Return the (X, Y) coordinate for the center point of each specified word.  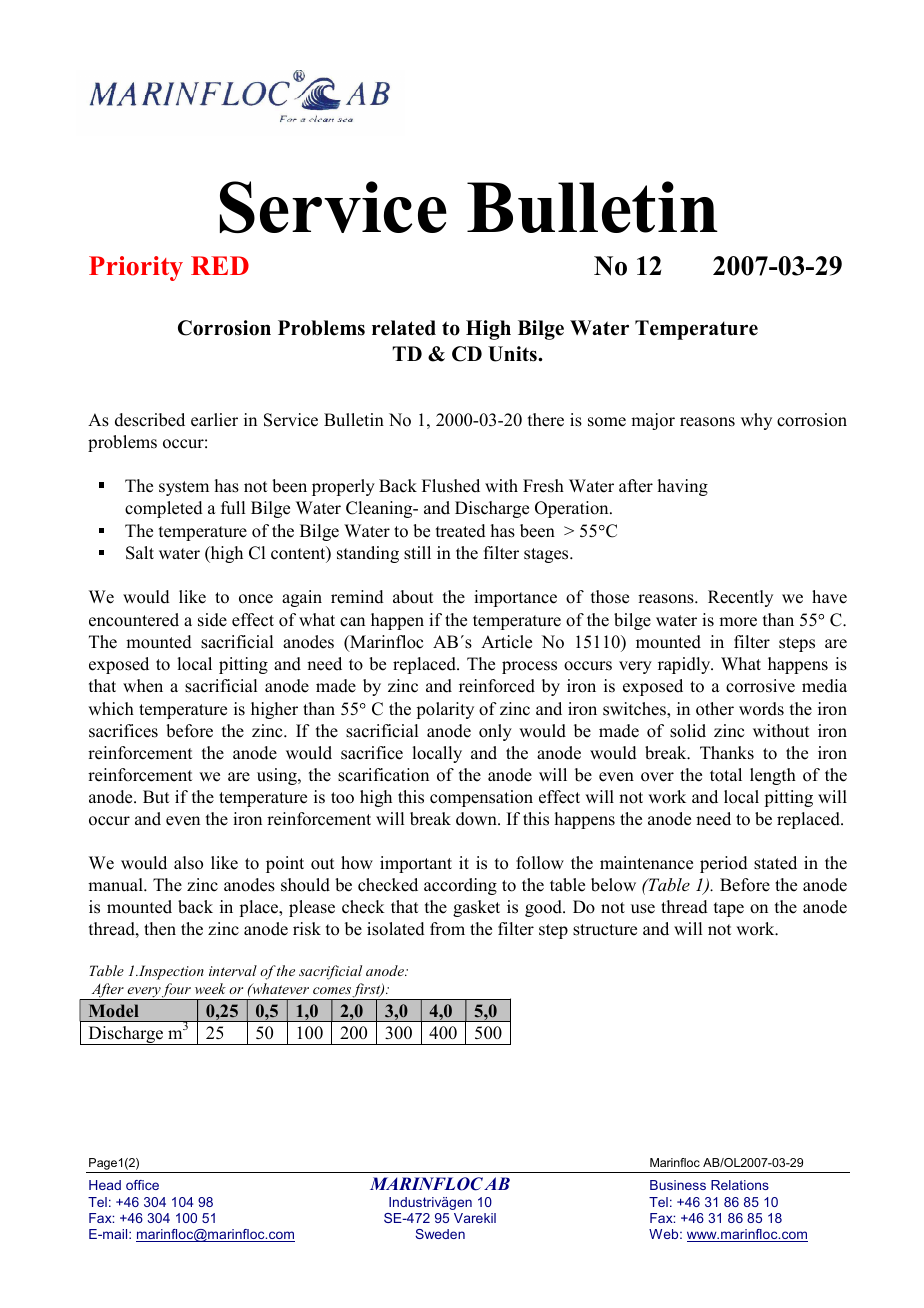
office (142, 1185)
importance (515, 598)
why (756, 421)
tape (729, 909)
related (404, 328)
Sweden (440, 1234)
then (160, 929)
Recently (740, 598)
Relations (740, 1185)
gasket (476, 908)
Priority (136, 268)
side (212, 620)
